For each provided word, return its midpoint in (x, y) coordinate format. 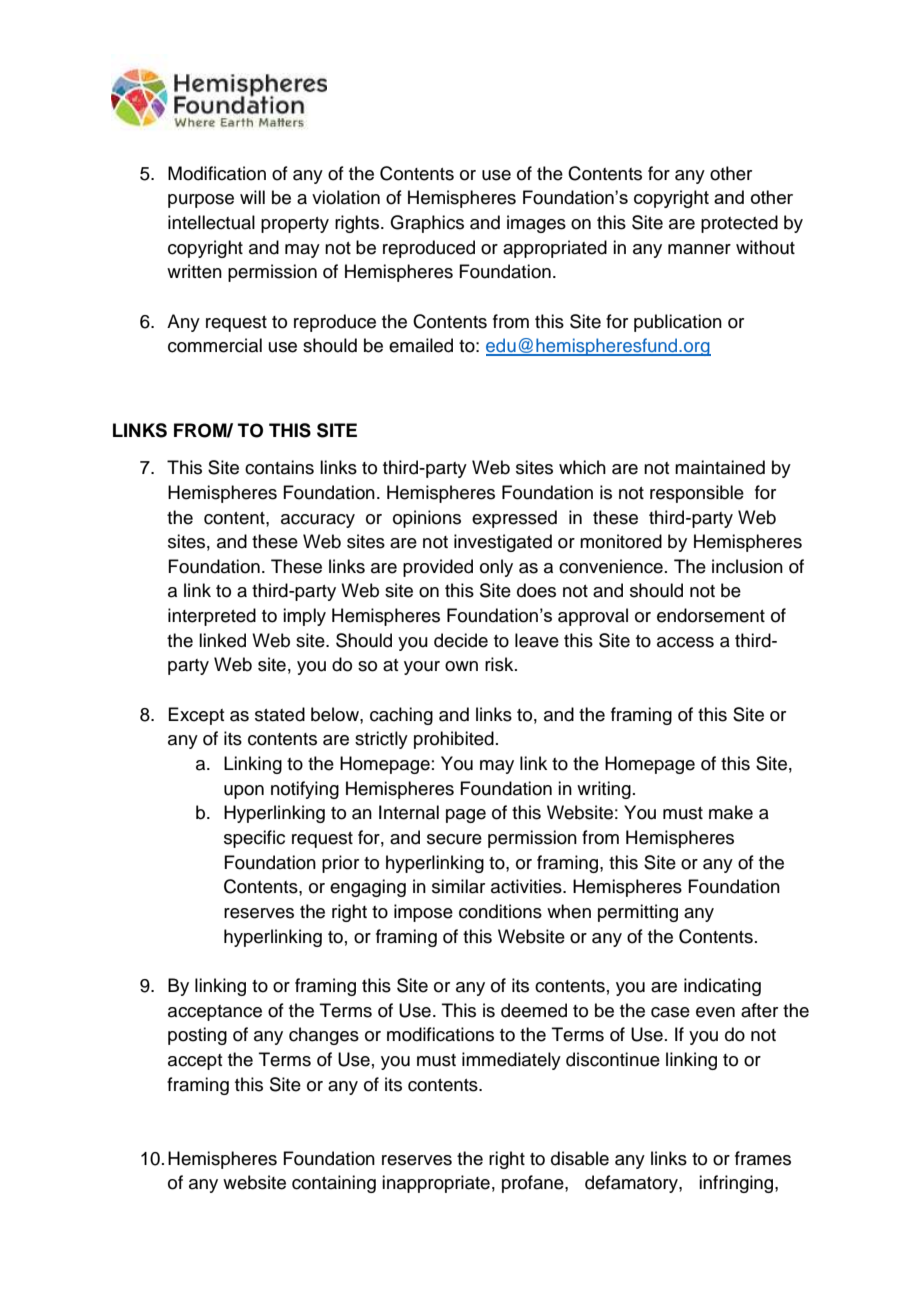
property (295, 225)
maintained (720, 467)
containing (334, 1184)
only (496, 568)
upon (244, 792)
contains (279, 467)
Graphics (427, 224)
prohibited (454, 740)
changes (324, 1036)
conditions (500, 911)
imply (304, 617)
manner (699, 249)
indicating (722, 987)
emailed (421, 345)
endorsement (711, 615)
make (731, 812)
